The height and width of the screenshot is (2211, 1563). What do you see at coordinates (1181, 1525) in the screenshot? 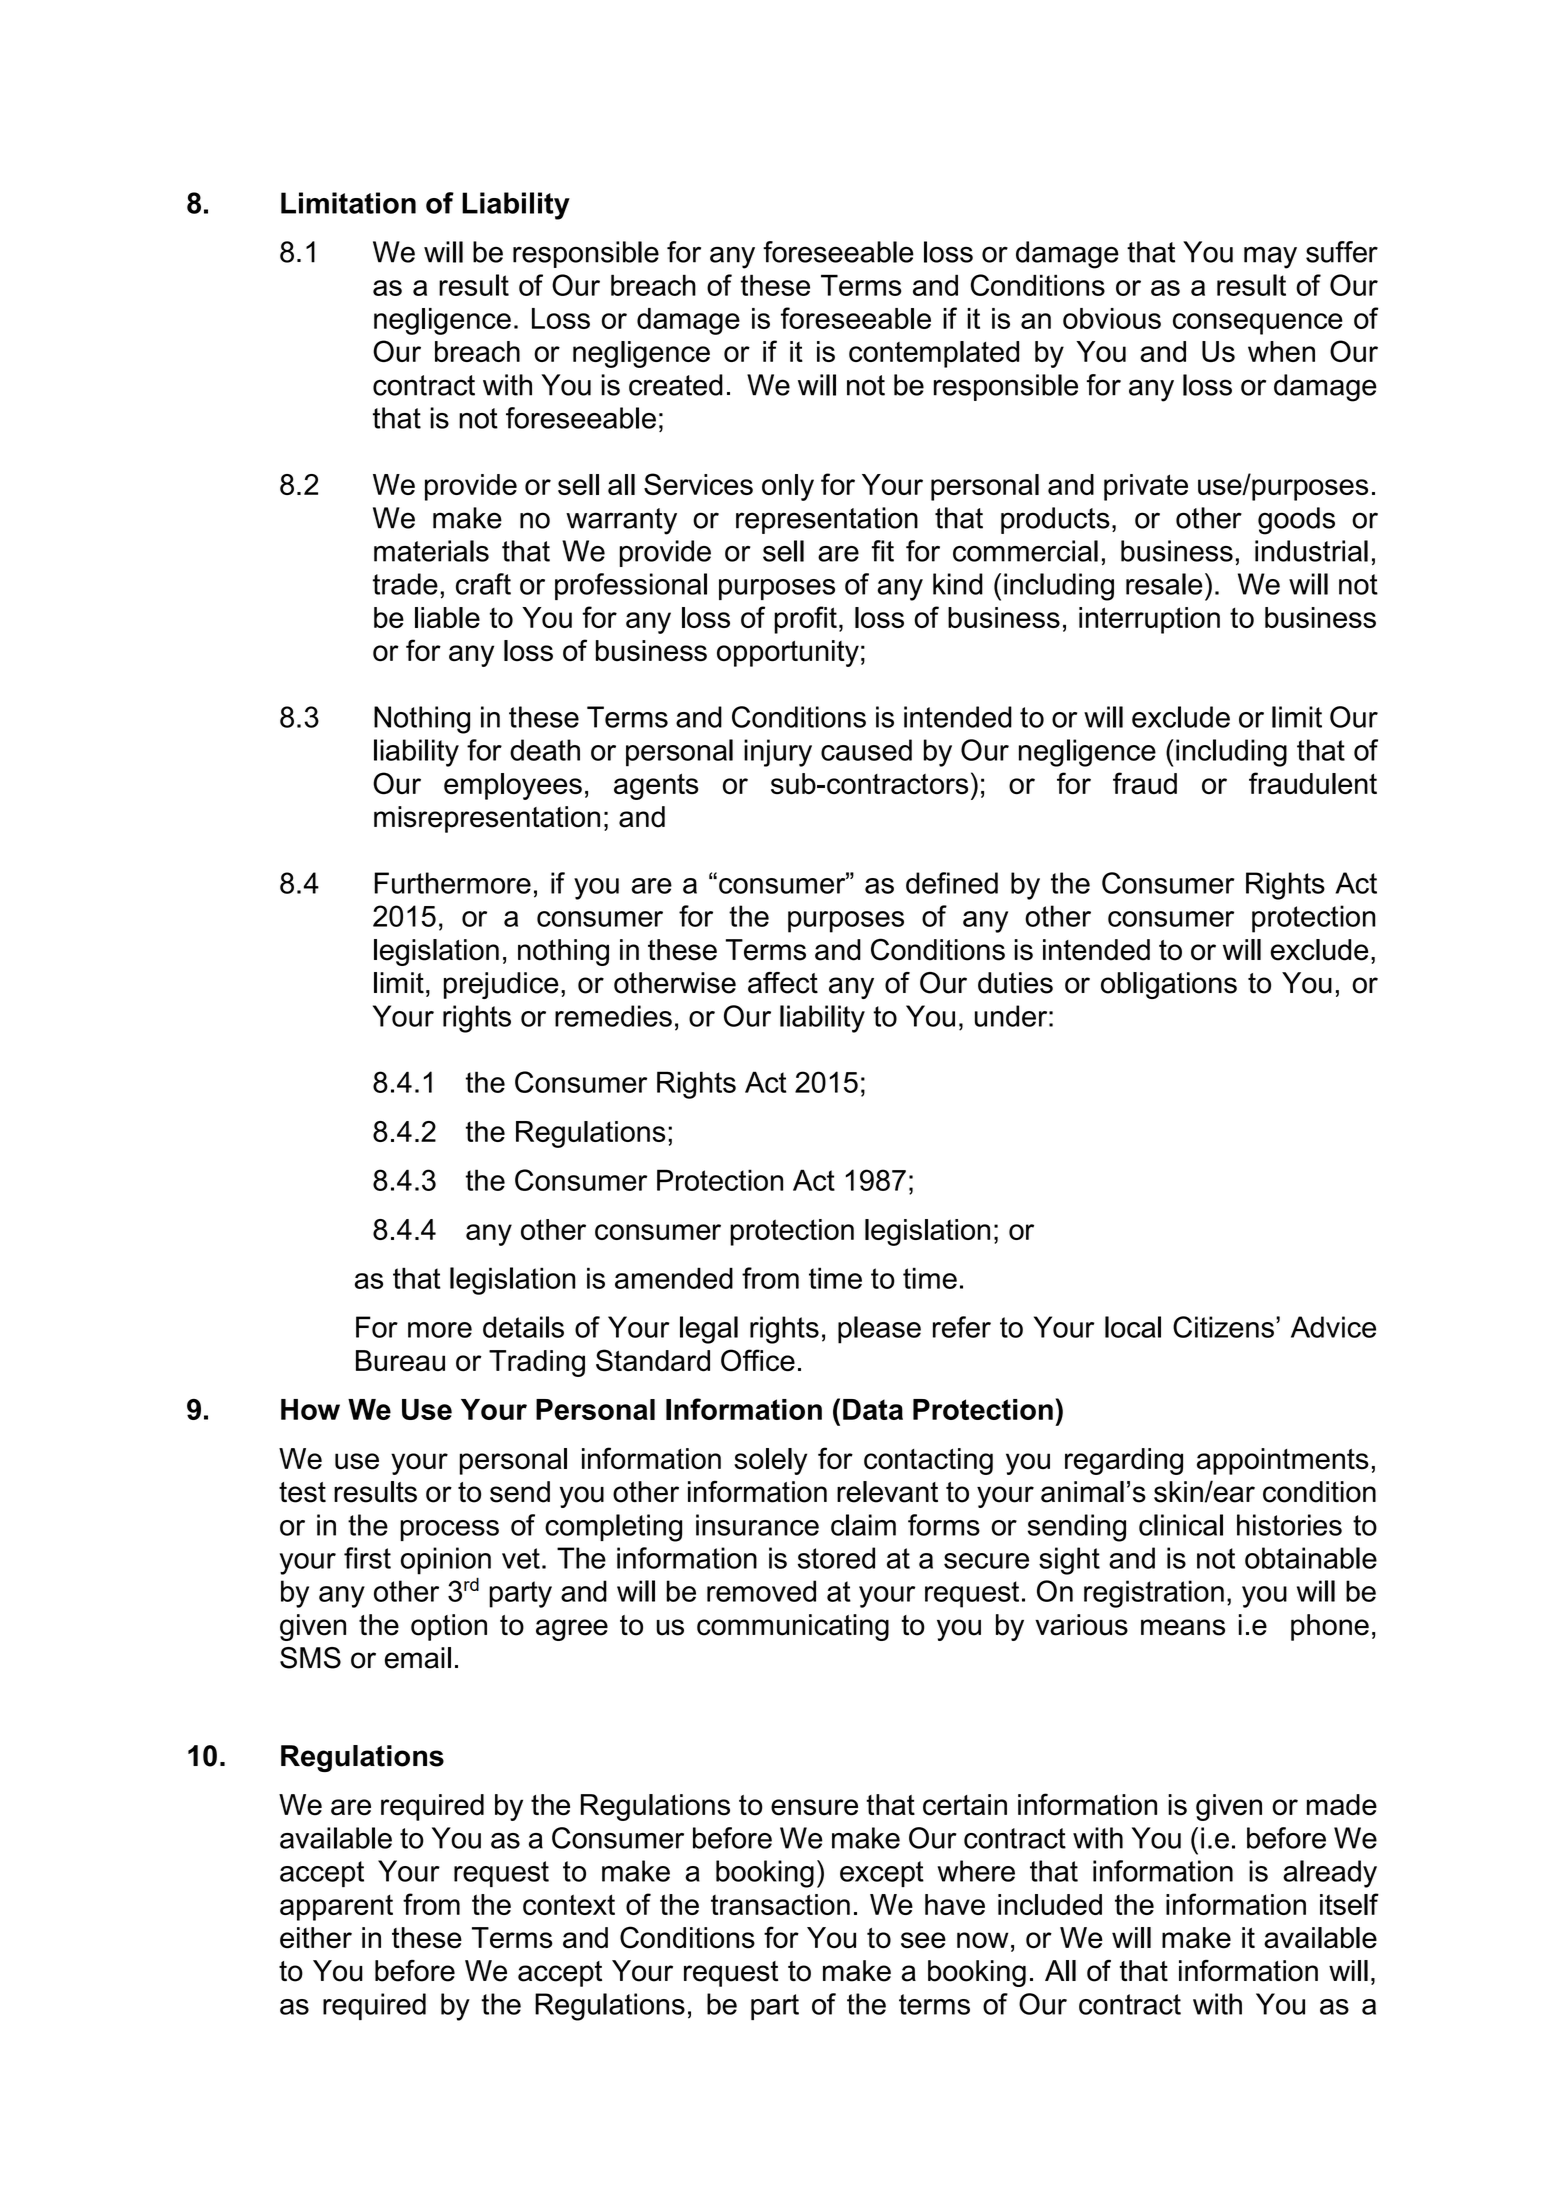
I see `clinical` at bounding box center [1181, 1525].
